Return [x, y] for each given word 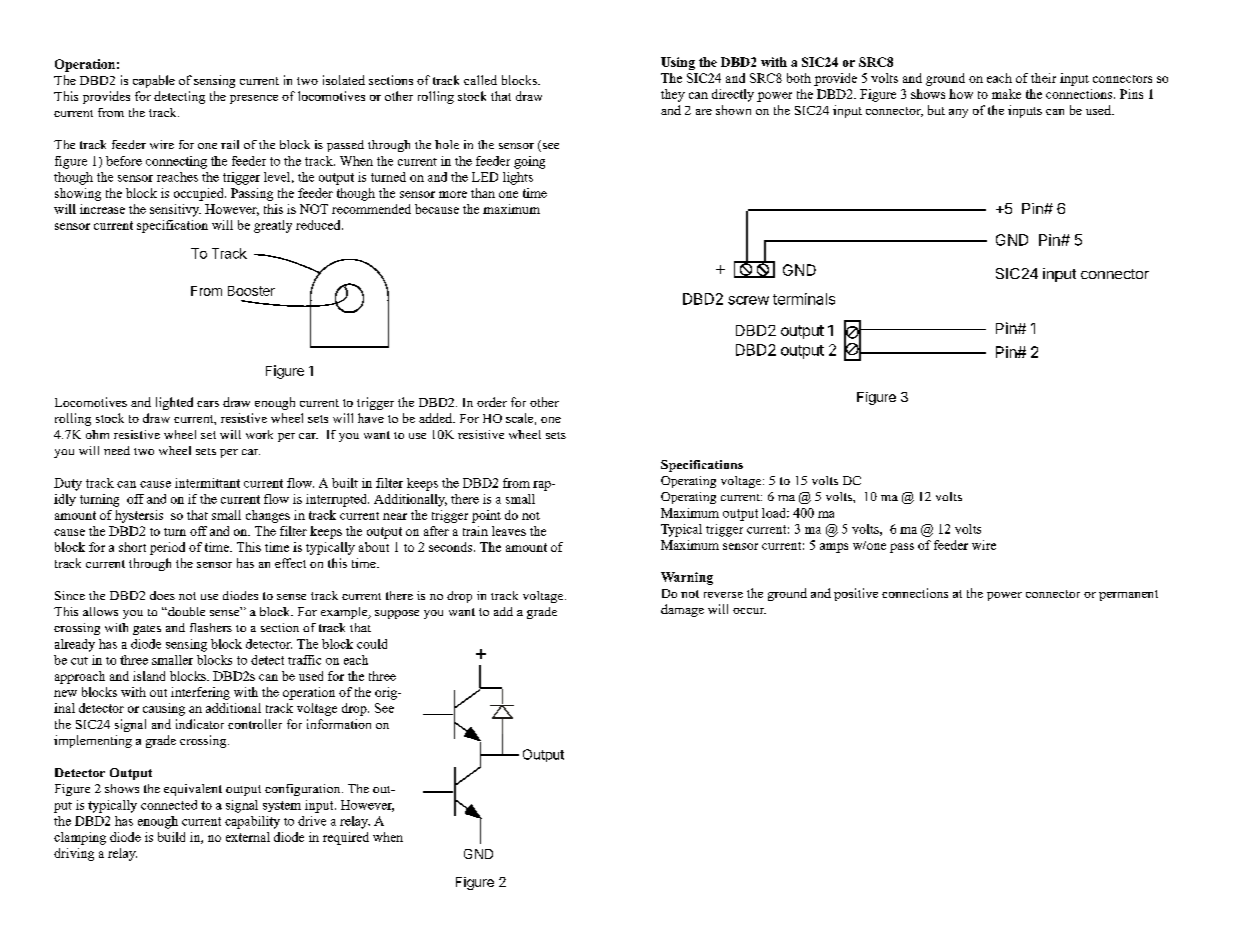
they [673, 95]
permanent [1128, 595]
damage [682, 610]
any [958, 113]
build [171, 837]
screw [748, 300]
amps [834, 548]
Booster [251, 291]
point [486, 516]
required [346, 838]
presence [254, 99]
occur [749, 611]
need [117, 450]
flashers [211, 627]
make [1006, 94]
